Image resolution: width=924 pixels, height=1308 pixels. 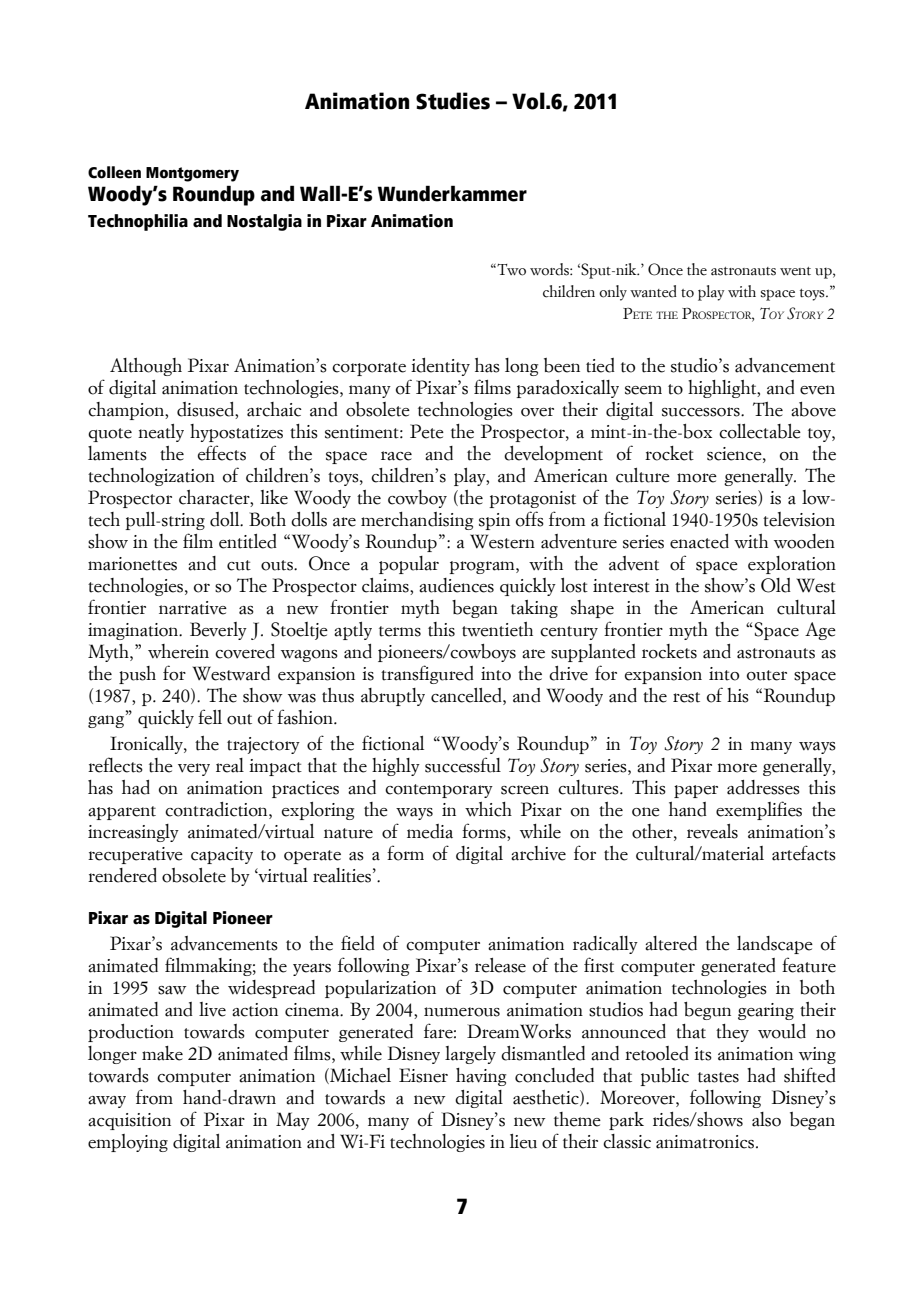 I want to click on Studies, so click(x=453, y=101).
